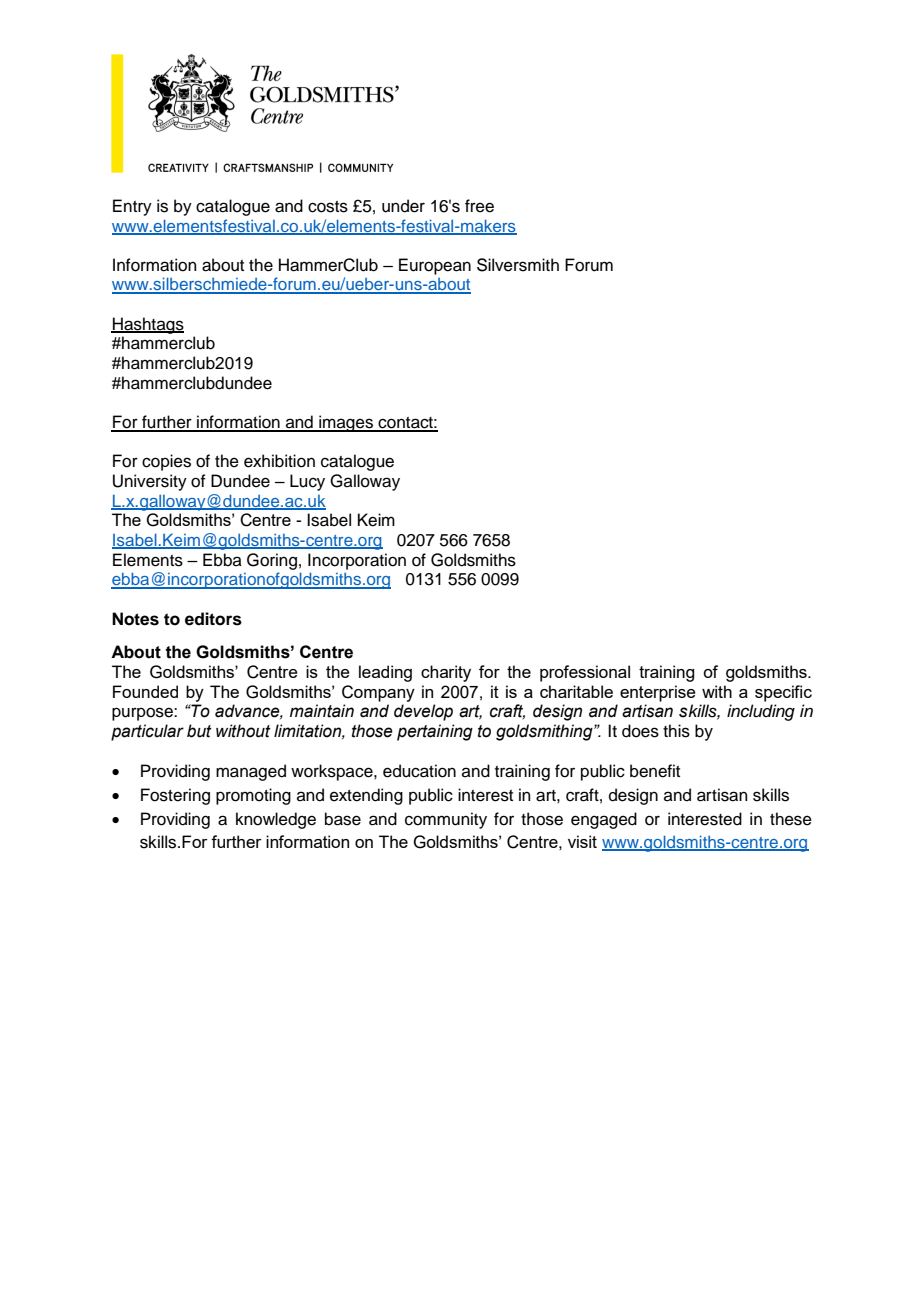  What do you see at coordinates (276, 820) in the document?
I see `knowledge` at bounding box center [276, 820].
